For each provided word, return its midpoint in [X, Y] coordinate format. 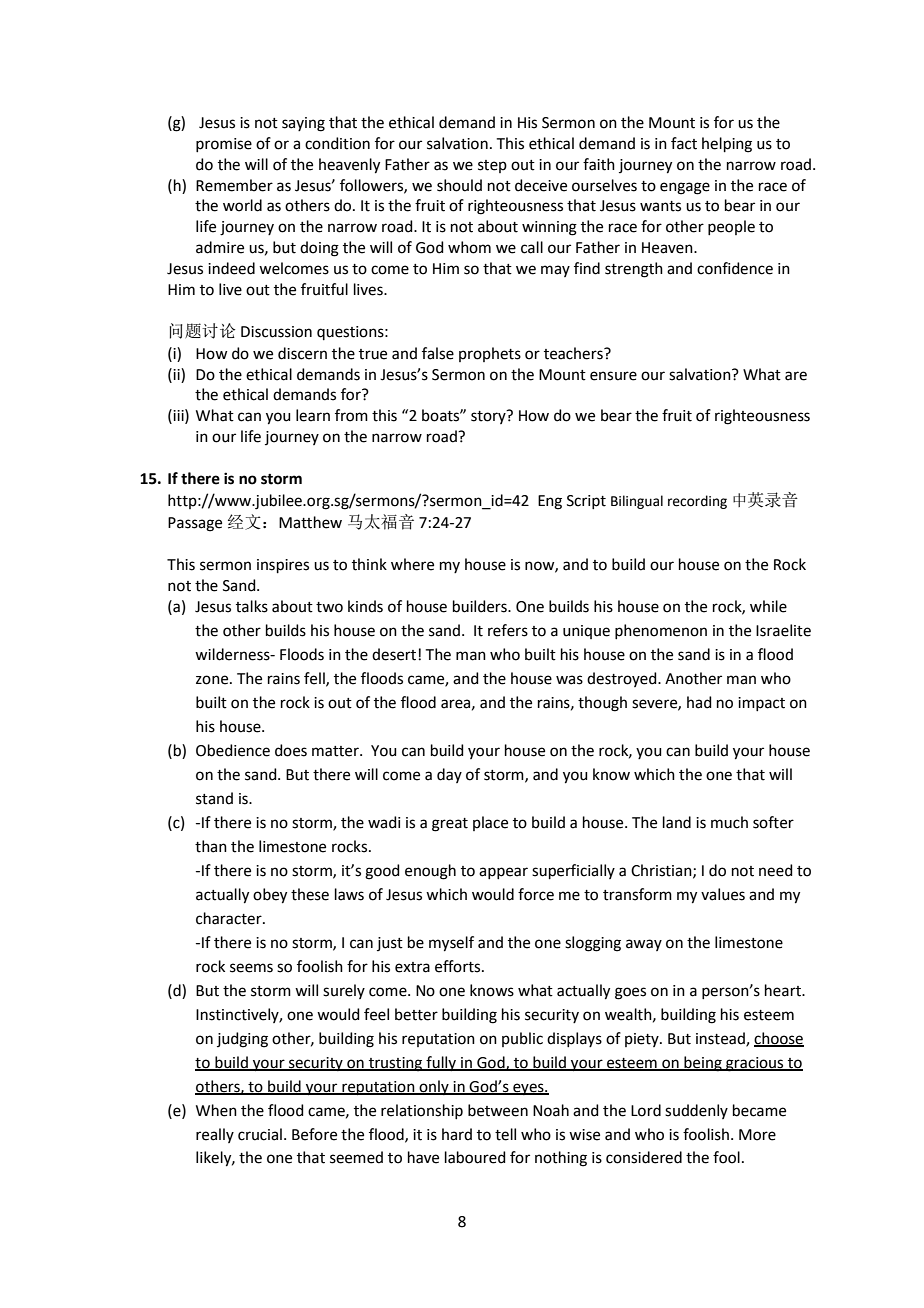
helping [727, 145]
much [729, 822]
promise [224, 145]
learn [313, 415]
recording [697, 502]
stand [214, 798]
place [490, 823]
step [492, 166]
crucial [260, 1134]
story [489, 417]
